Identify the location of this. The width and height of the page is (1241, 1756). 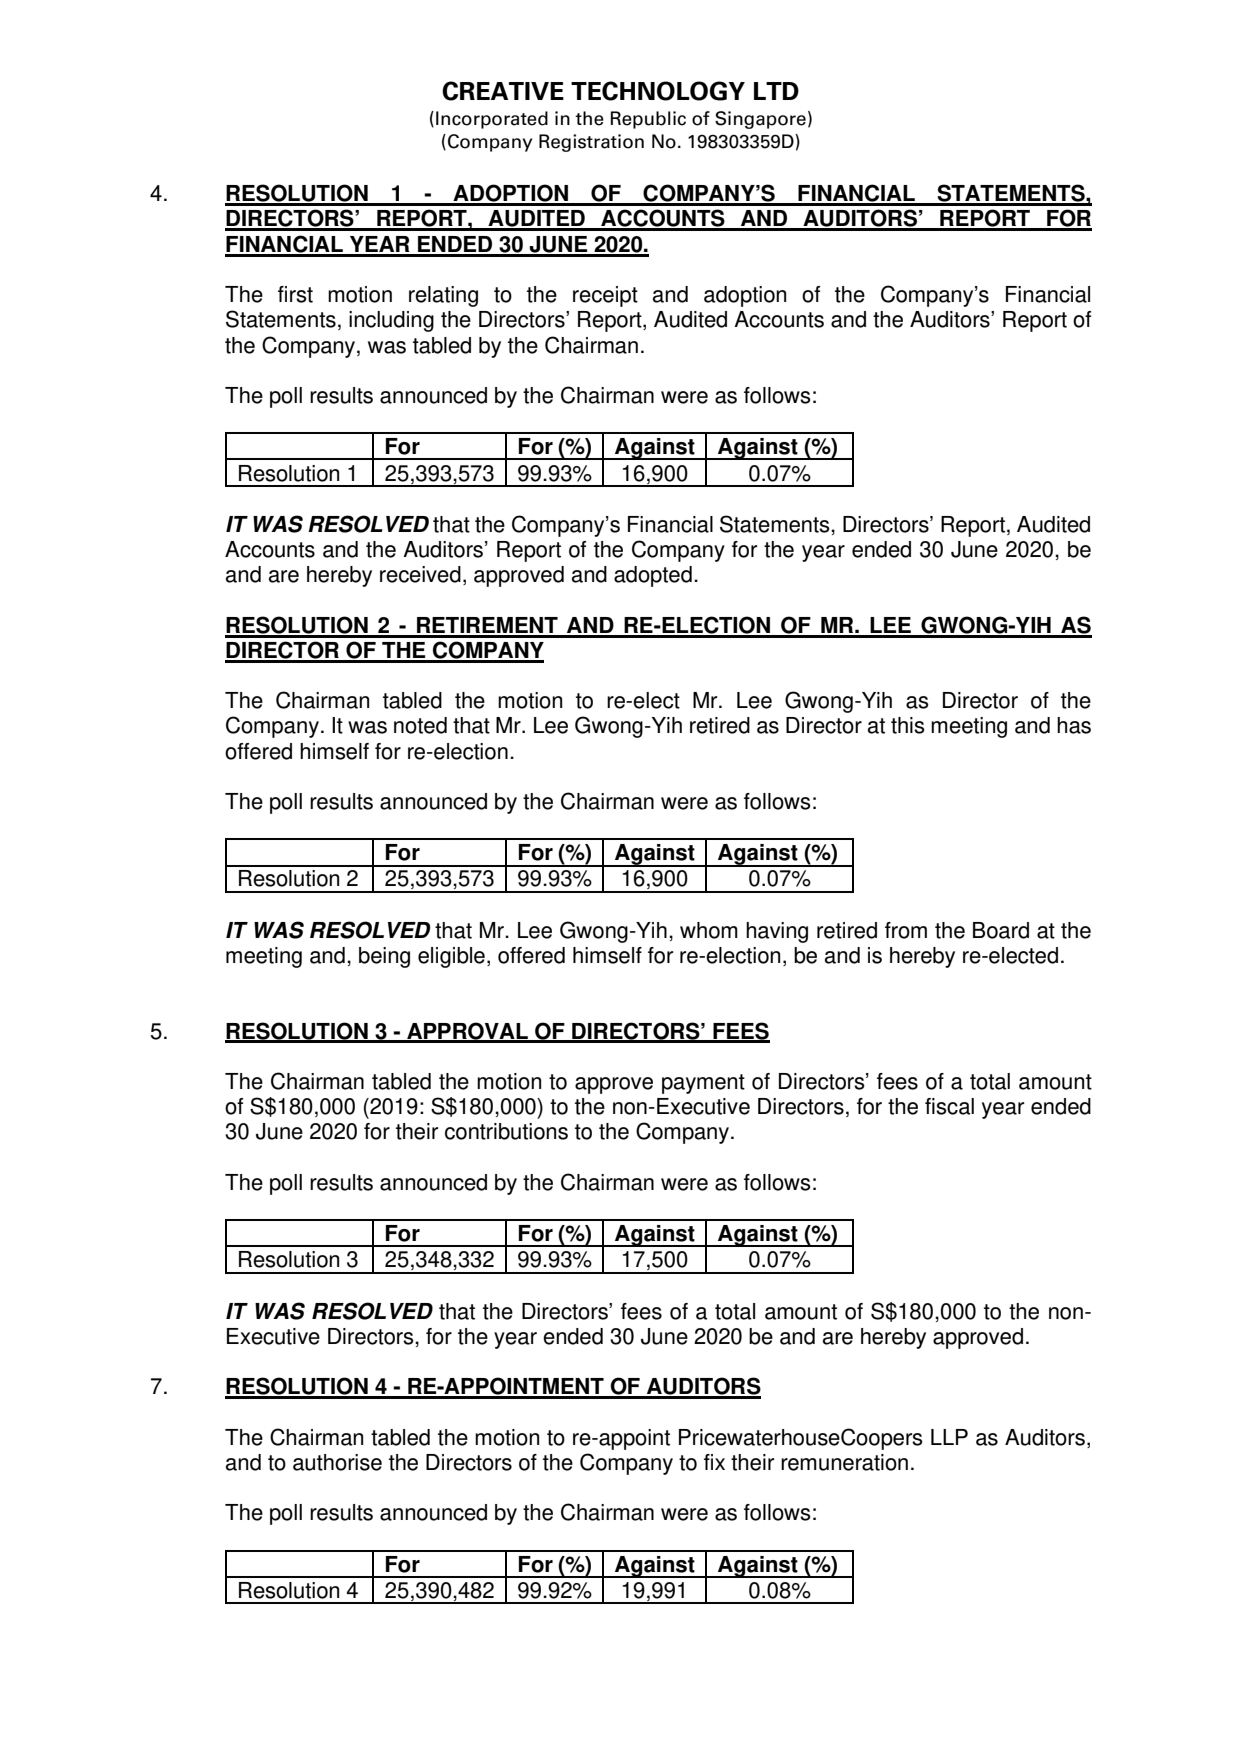
(908, 725).
